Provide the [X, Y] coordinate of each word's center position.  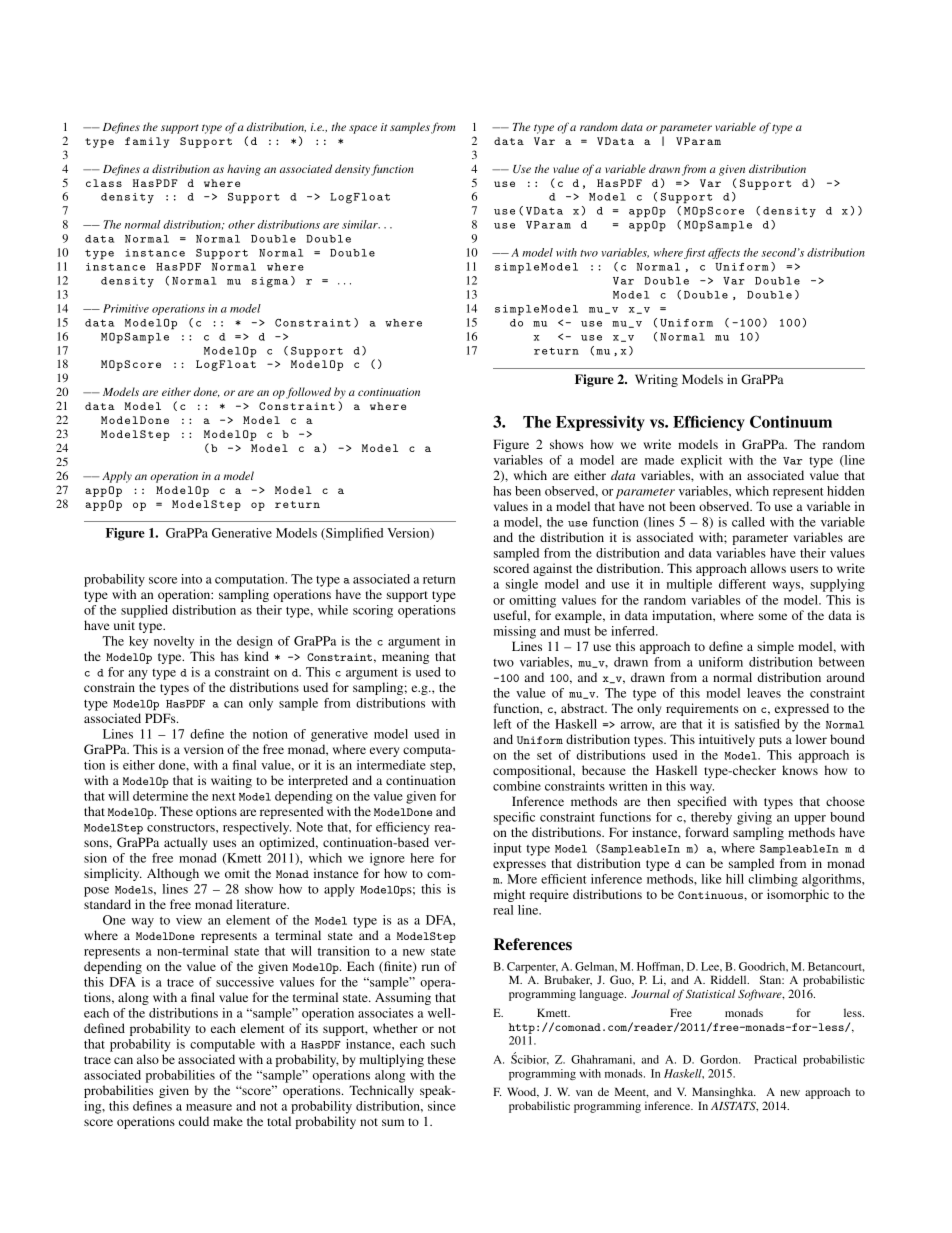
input [508, 849]
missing [515, 632]
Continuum [791, 421]
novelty [174, 642]
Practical [775, 1059]
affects [724, 253]
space [363, 129]
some [773, 616]
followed [308, 393]
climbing [773, 880]
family [147, 142]
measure [209, 1107]
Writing [656, 380]
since [442, 1106]
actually [186, 843]
